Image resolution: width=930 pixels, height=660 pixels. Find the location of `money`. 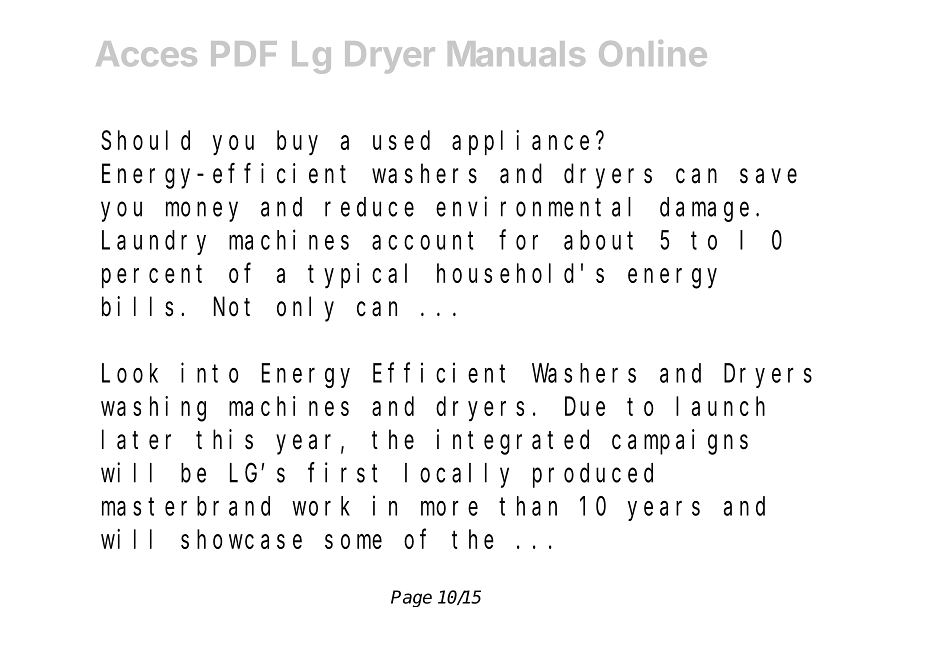

money is located at coordinates (202, 212).
